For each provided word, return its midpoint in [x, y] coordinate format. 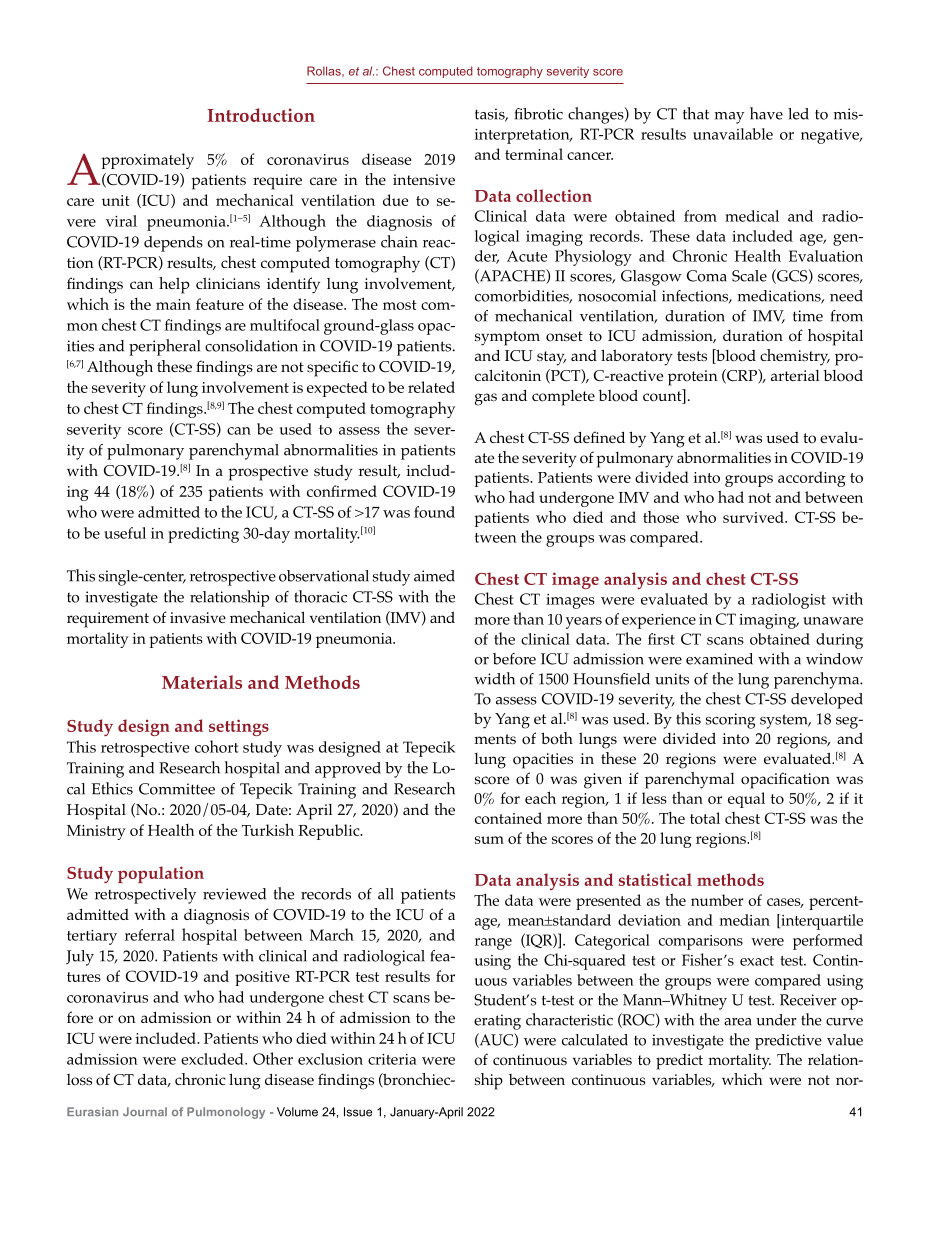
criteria [392, 1059]
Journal [145, 1111]
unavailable [733, 134]
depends [173, 244]
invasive [198, 617]
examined [719, 659]
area [737, 1022]
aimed [434, 576]
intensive [424, 179]
